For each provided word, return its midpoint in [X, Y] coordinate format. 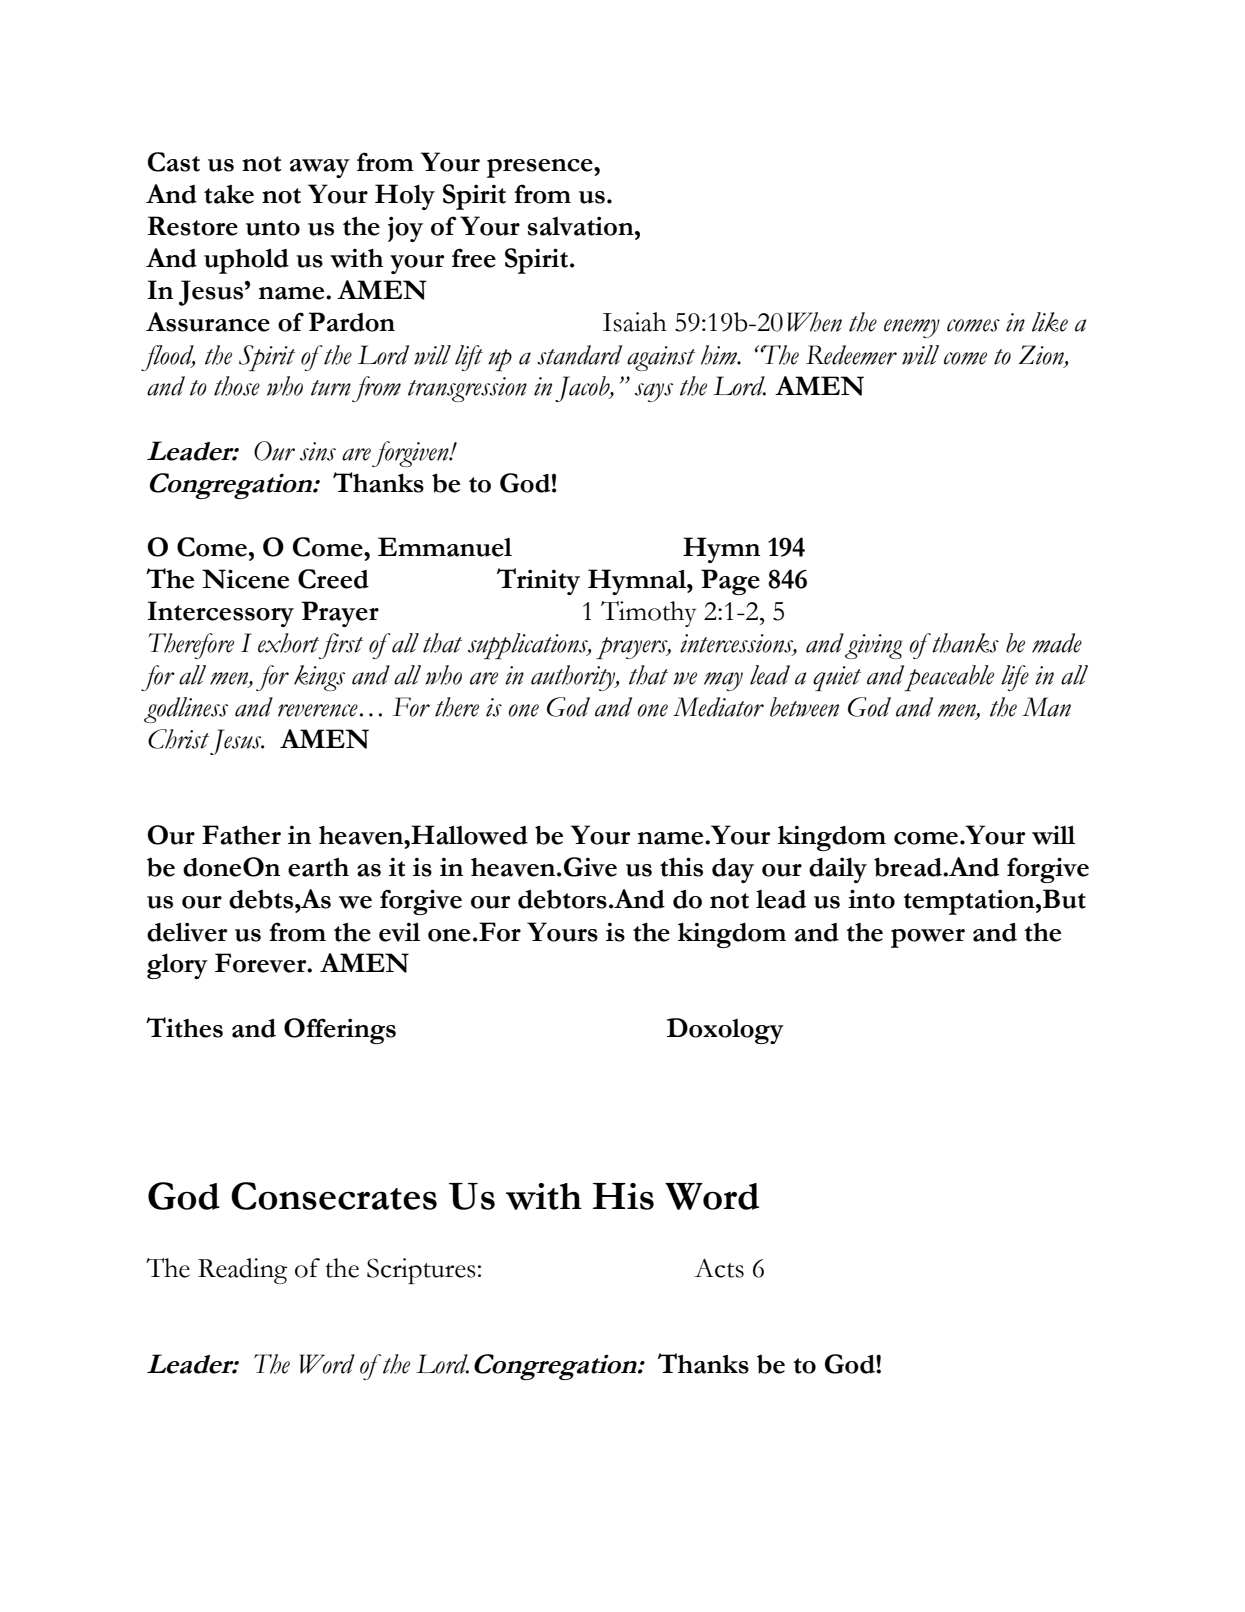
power [928, 938]
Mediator [718, 707]
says [654, 392]
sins [318, 451]
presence [541, 168]
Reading [243, 1271]
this [681, 867]
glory [177, 966]
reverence [318, 710]
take [229, 194]
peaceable [949, 678]
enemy [912, 328]
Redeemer [851, 355]
